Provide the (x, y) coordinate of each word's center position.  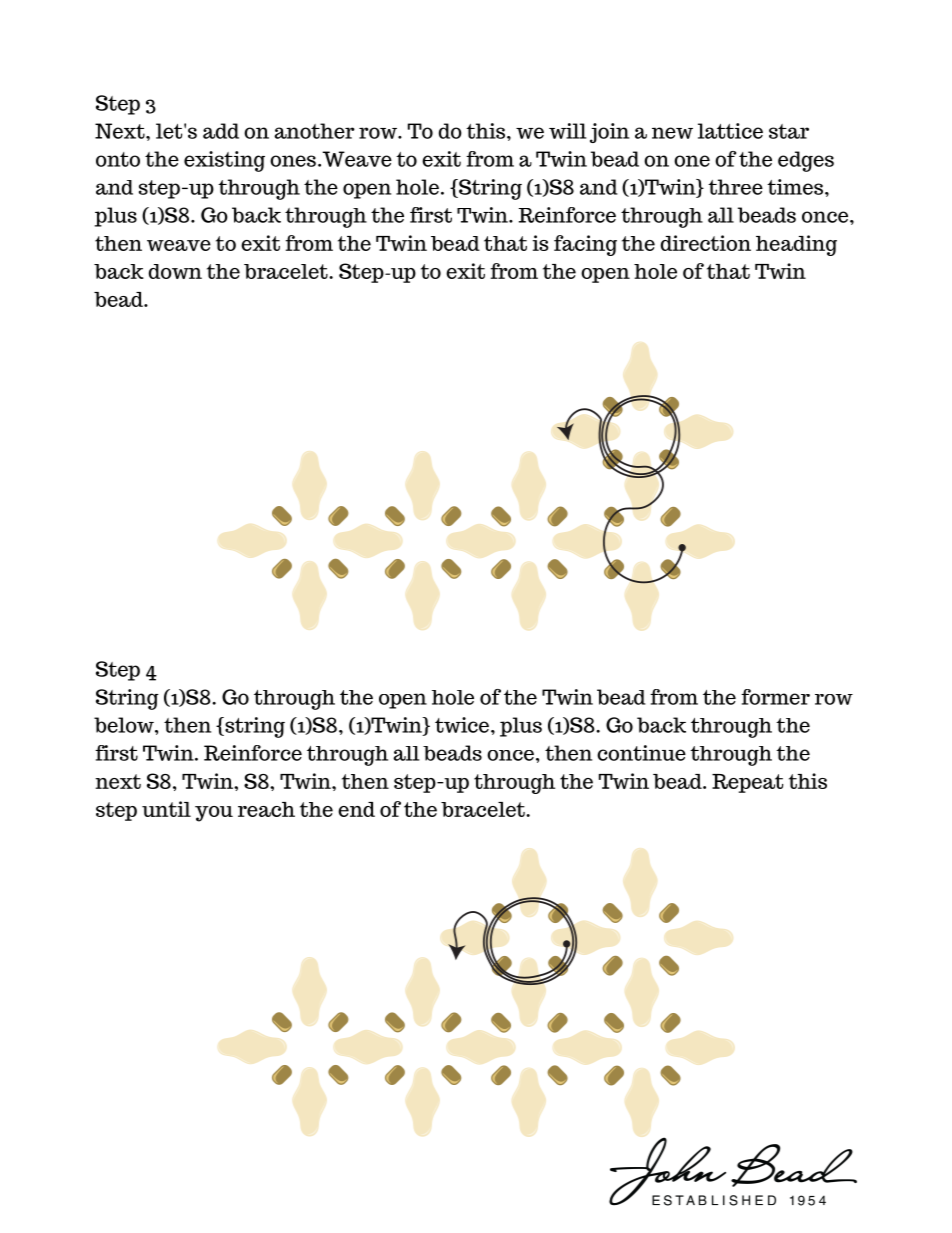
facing (585, 245)
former (775, 697)
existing (224, 161)
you (214, 814)
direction (706, 243)
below (125, 725)
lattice (730, 131)
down (175, 271)
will (567, 131)
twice (462, 725)
